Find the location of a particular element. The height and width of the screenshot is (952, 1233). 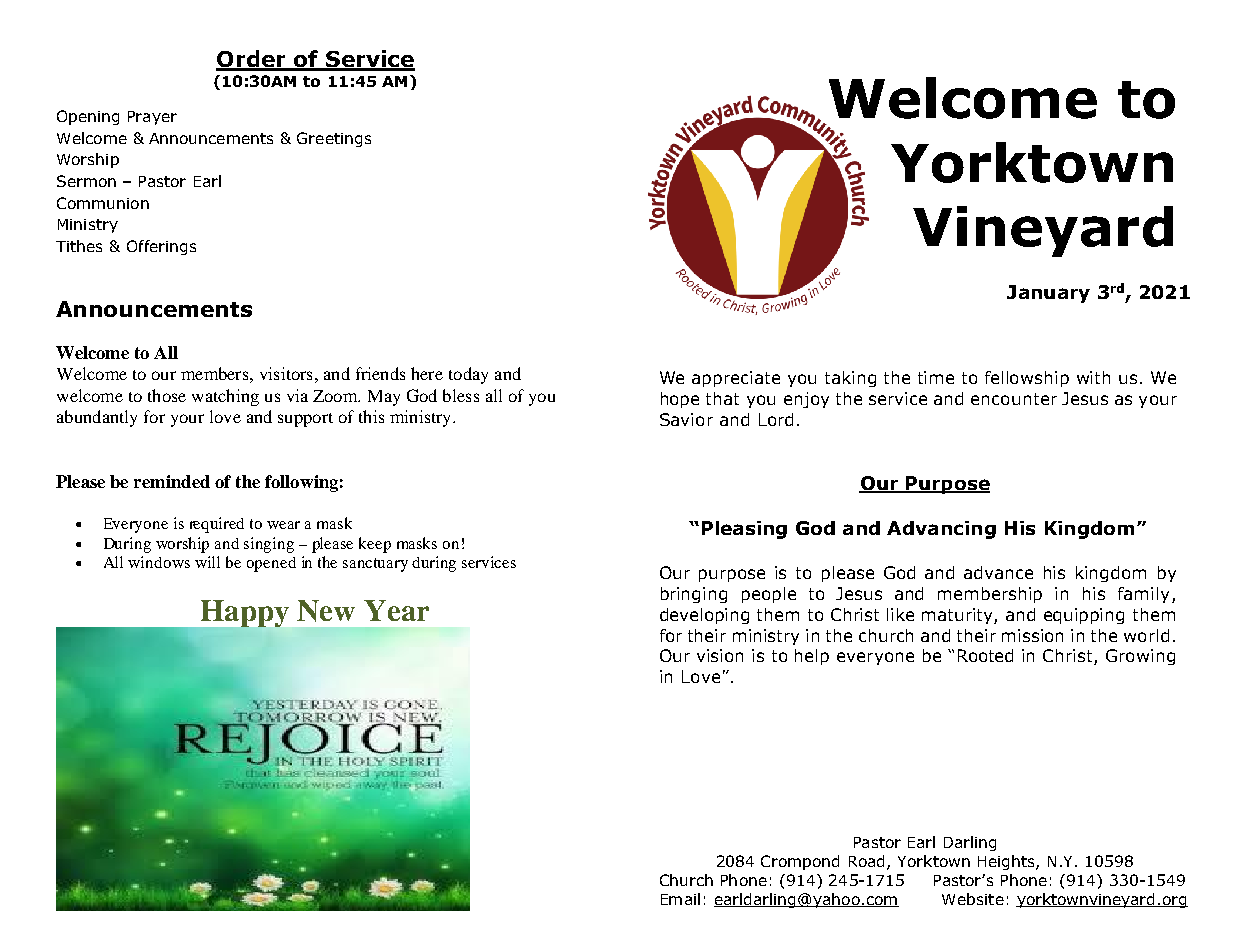

Road is located at coordinates (866, 861).
